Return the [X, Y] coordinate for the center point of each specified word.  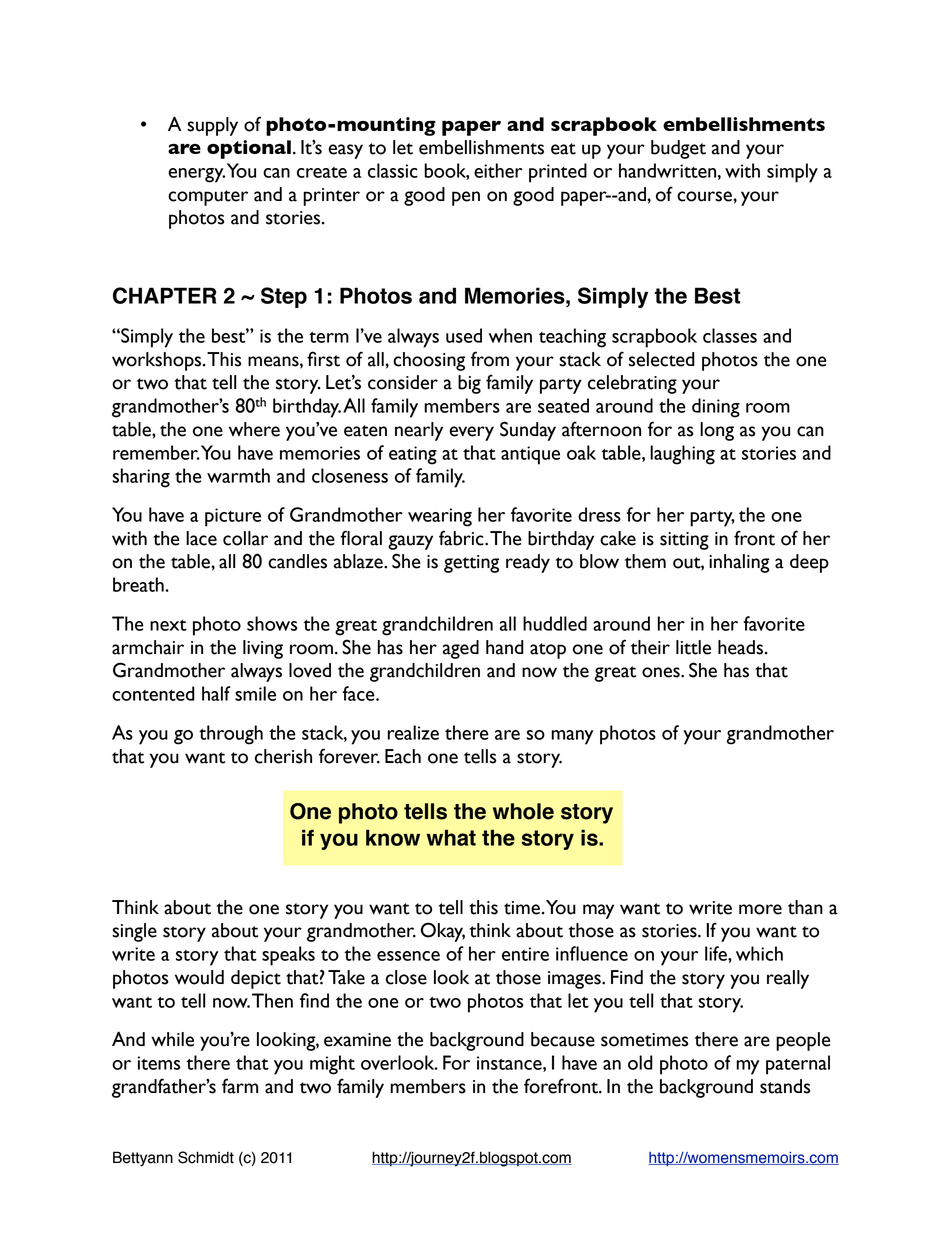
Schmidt [206, 1157]
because [563, 1039]
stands [785, 1086]
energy [196, 175]
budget [678, 149]
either [498, 170]
